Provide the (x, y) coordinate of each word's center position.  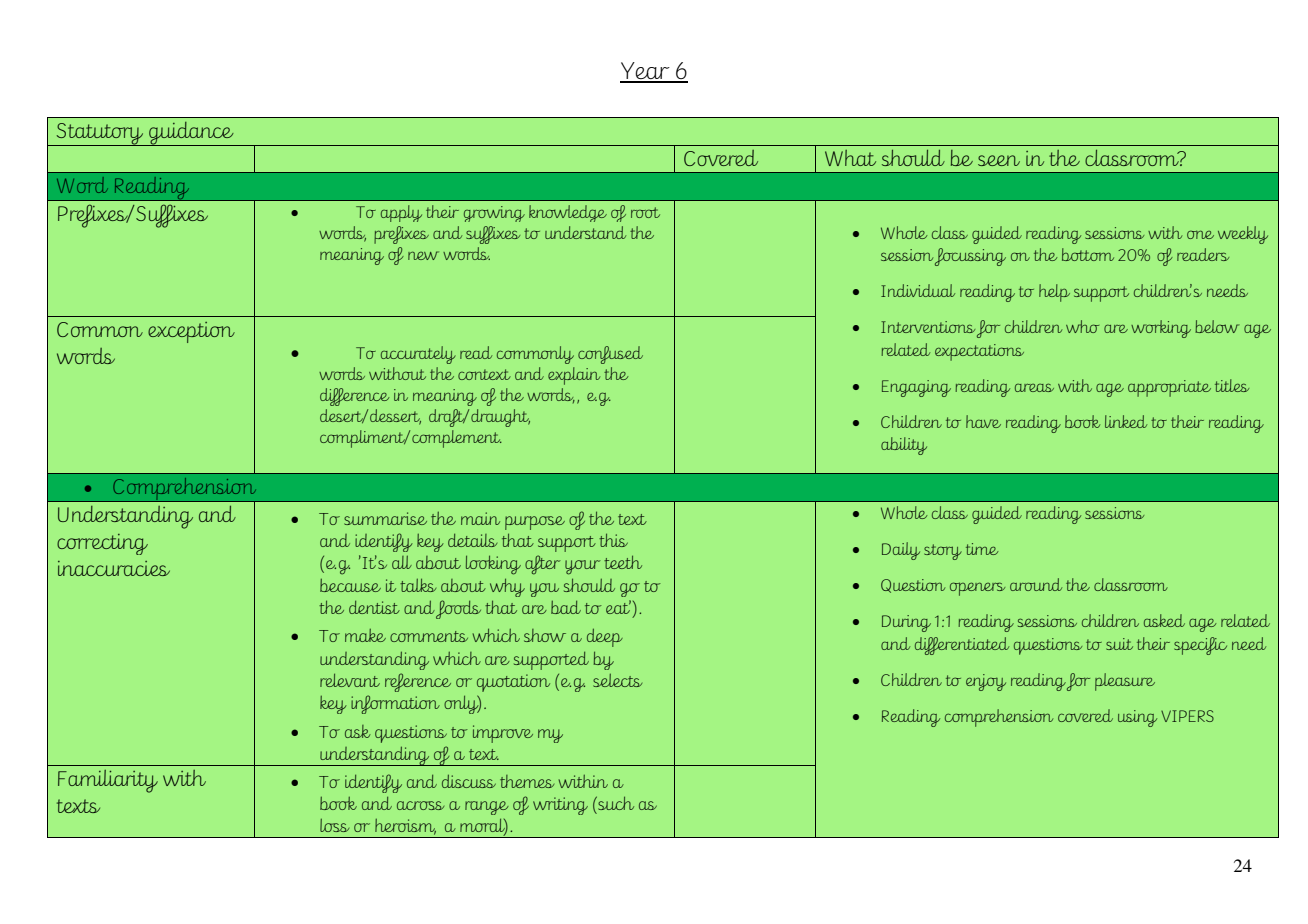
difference (354, 397)
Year (646, 72)
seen (999, 160)
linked (1126, 421)
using (1137, 718)
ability (904, 446)
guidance (191, 134)
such (615, 803)
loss (334, 825)
